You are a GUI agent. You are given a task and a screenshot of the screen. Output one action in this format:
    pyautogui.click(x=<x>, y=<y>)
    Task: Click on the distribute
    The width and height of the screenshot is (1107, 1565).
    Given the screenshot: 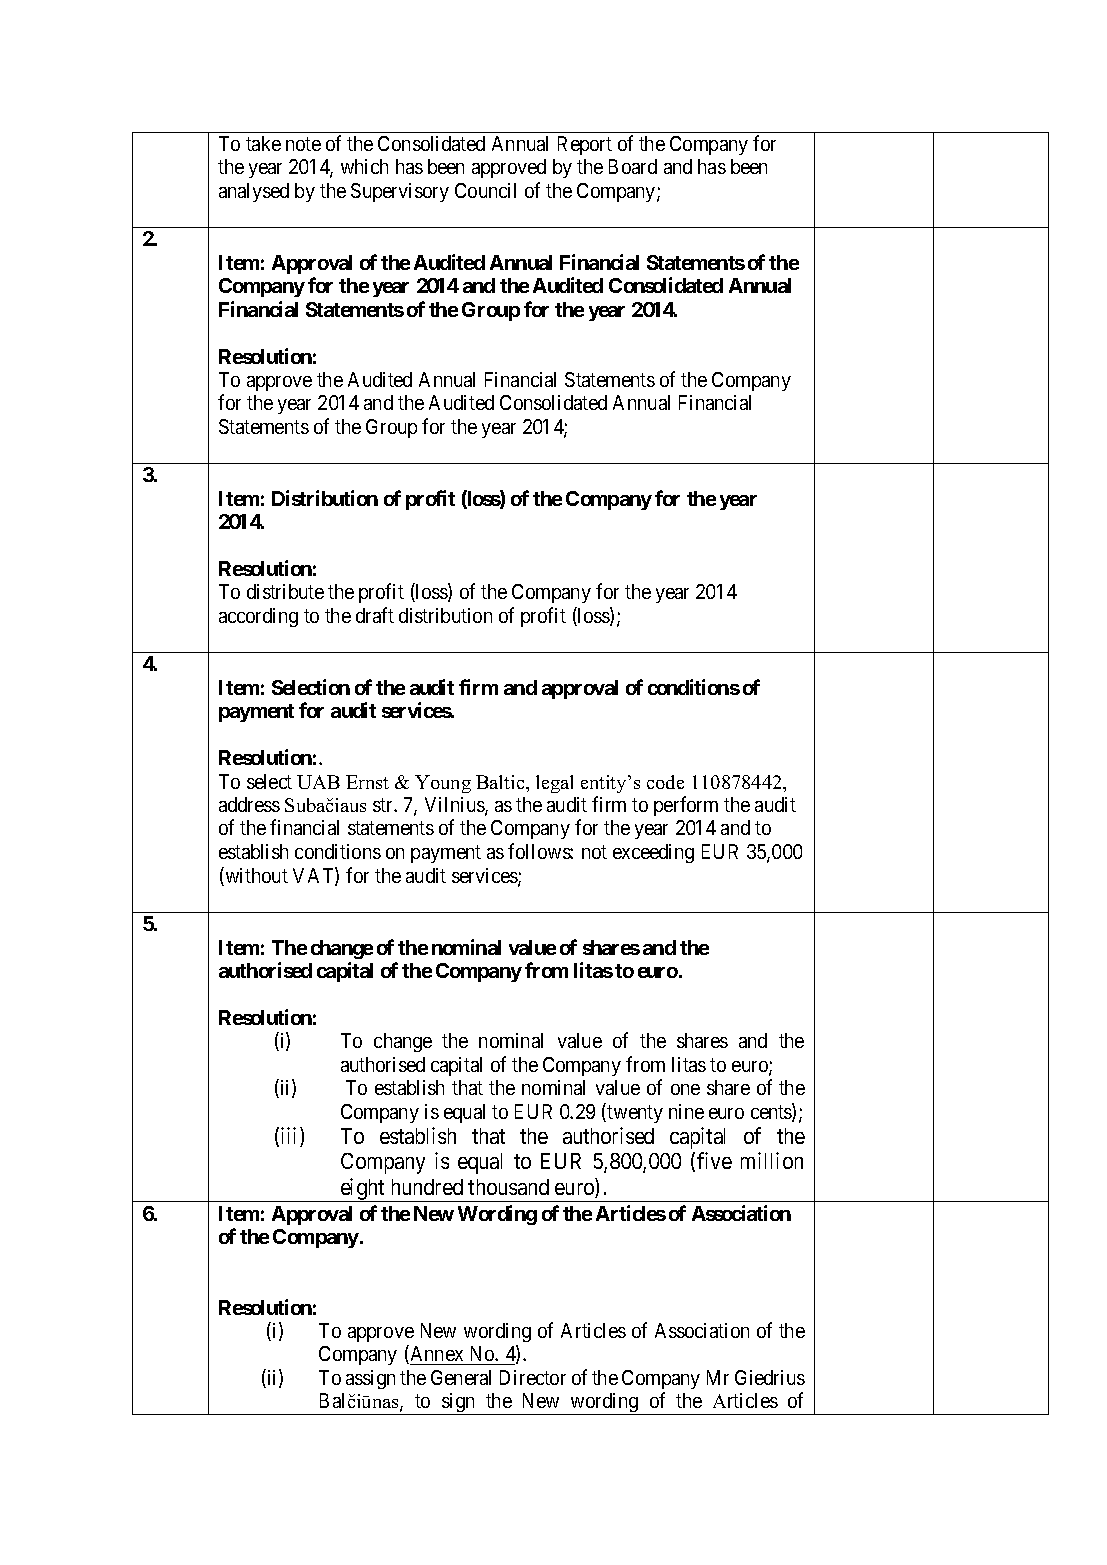 What is the action you would take?
    pyautogui.click(x=285, y=591)
